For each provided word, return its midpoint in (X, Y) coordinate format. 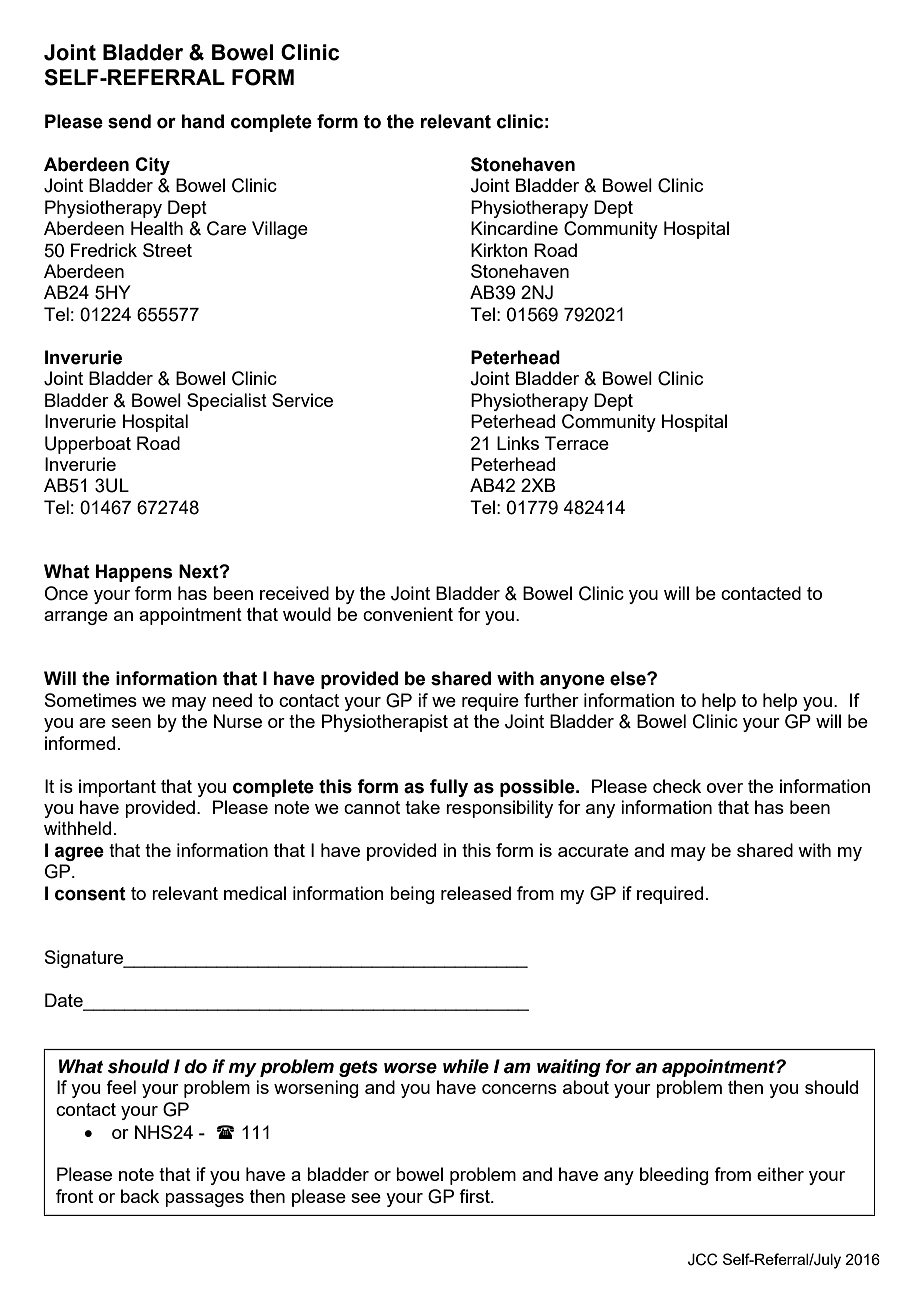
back (140, 1196)
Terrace (577, 443)
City (152, 166)
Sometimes (91, 700)
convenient (408, 614)
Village (280, 230)
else (629, 678)
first (475, 1196)
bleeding (674, 1176)
